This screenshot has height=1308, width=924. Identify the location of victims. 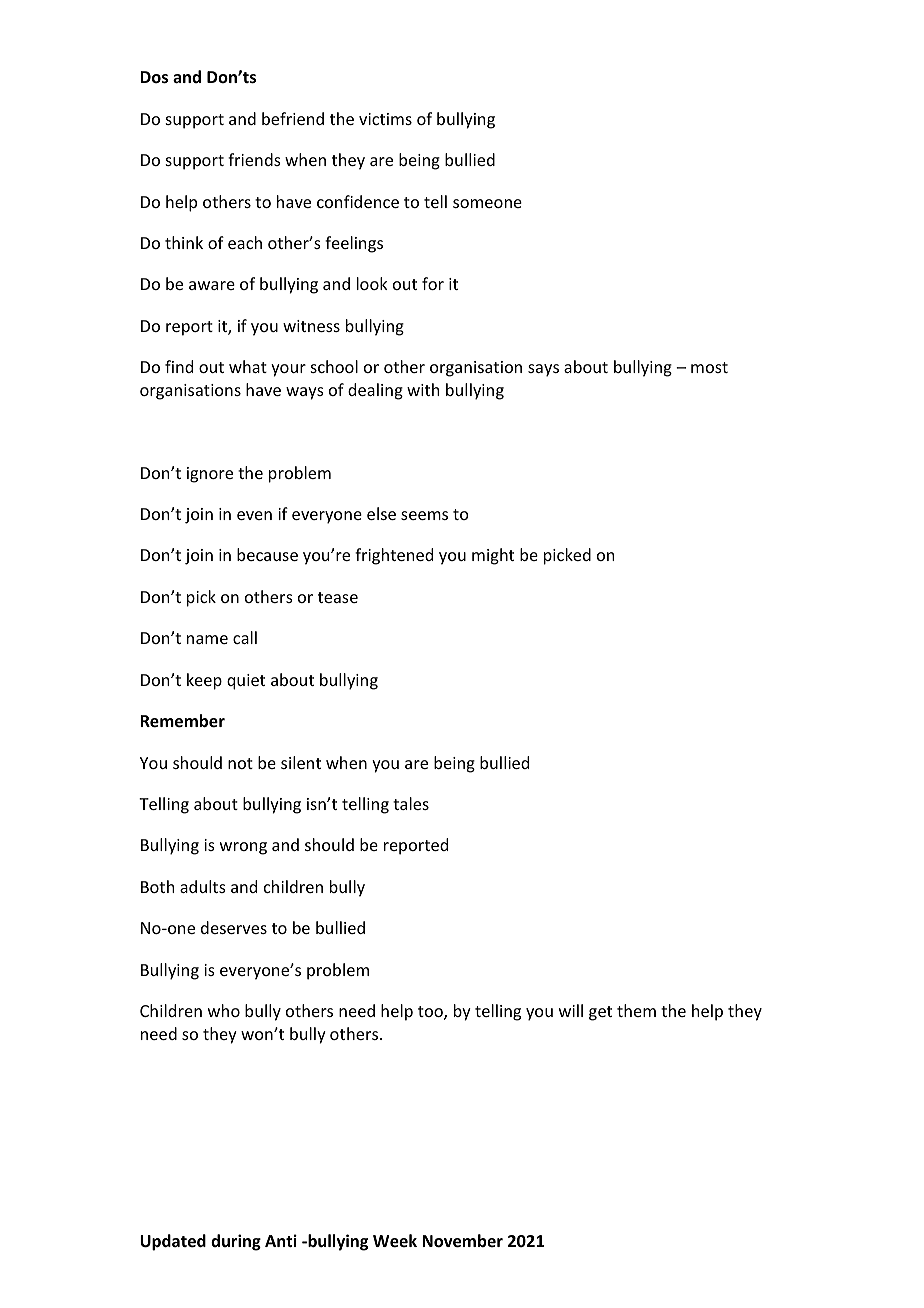
(385, 119).
